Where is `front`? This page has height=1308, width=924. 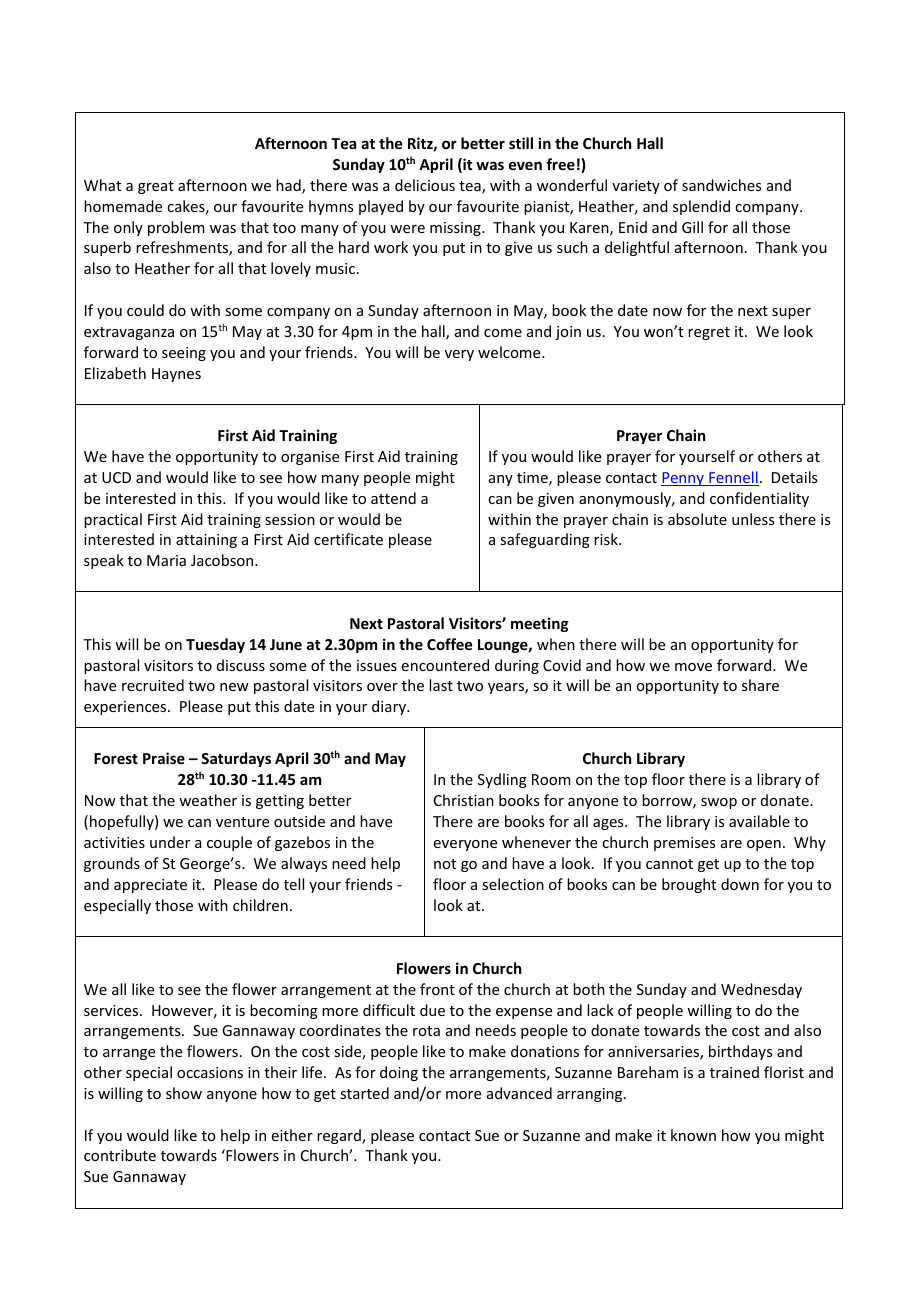 front is located at coordinates (437, 989).
